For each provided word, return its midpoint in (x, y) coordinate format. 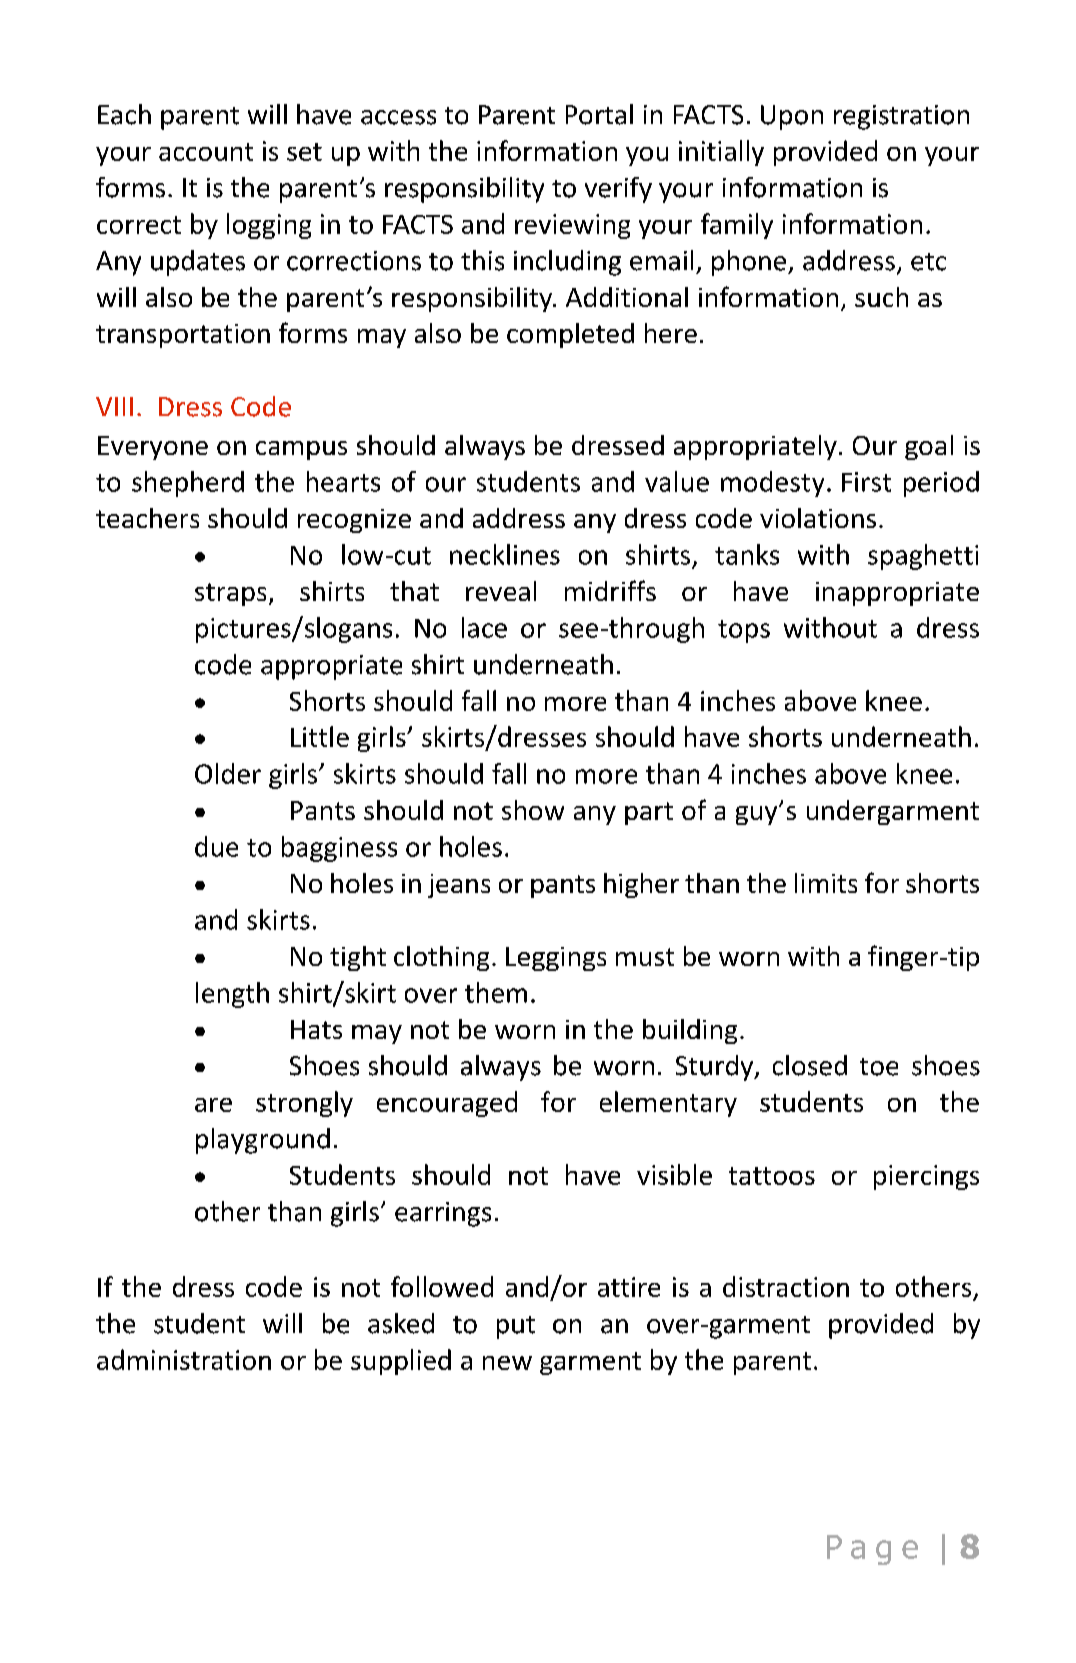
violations (818, 518)
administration (184, 1359)
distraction (786, 1286)
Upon (792, 117)
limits (826, 883)
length (232, 995)
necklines (505, 554)
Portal (599, 114)
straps (230, 594)
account (206, 152)
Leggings (556, 959)
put (516, 1327)
